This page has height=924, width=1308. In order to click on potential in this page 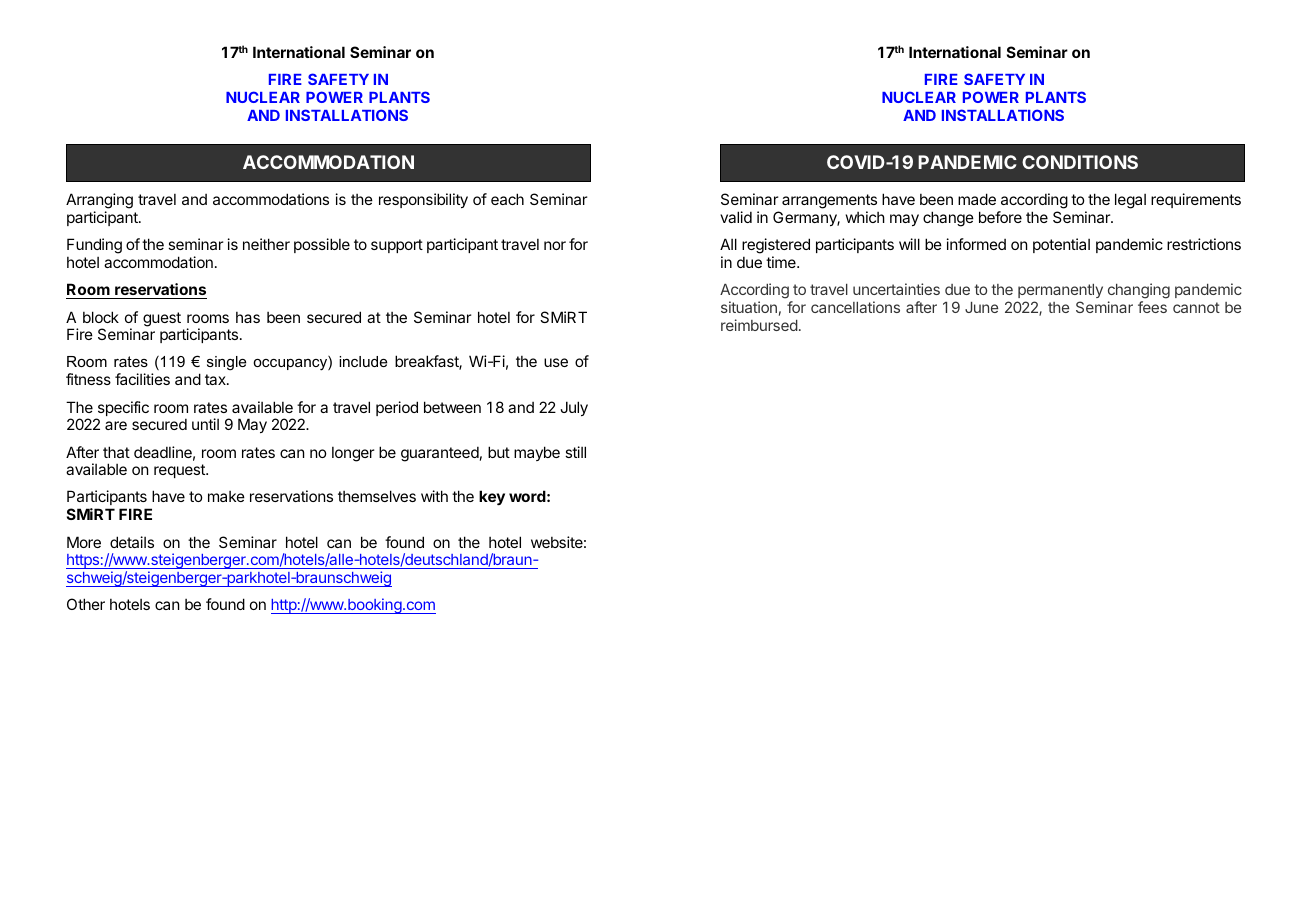, I will do `click(1061, 245)`.
